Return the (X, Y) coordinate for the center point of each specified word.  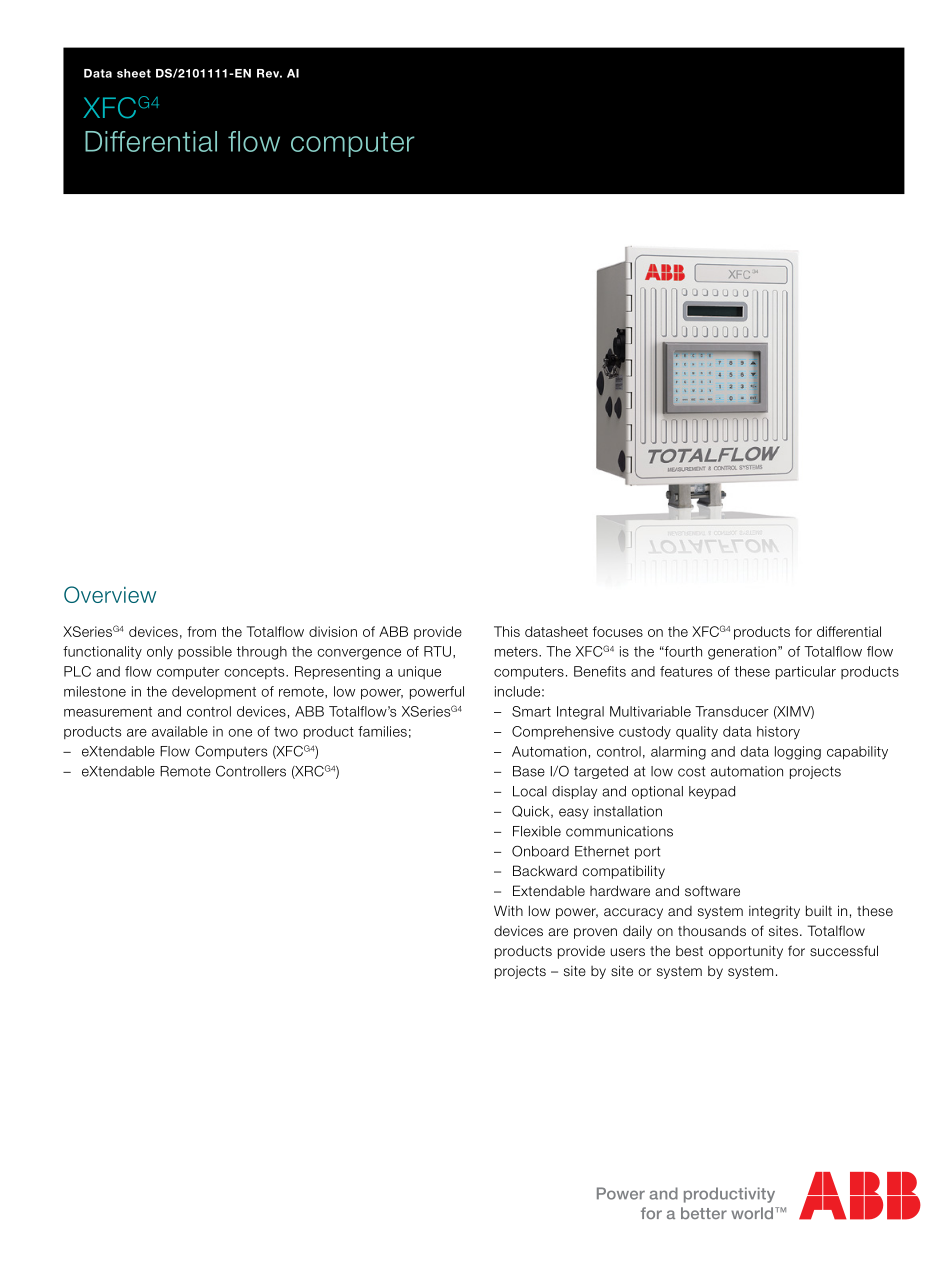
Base (529, 771)
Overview (110, 594)
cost (691, 771)
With (508, 910)
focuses (618, 631)
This (507, 631)
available (180, 731)
